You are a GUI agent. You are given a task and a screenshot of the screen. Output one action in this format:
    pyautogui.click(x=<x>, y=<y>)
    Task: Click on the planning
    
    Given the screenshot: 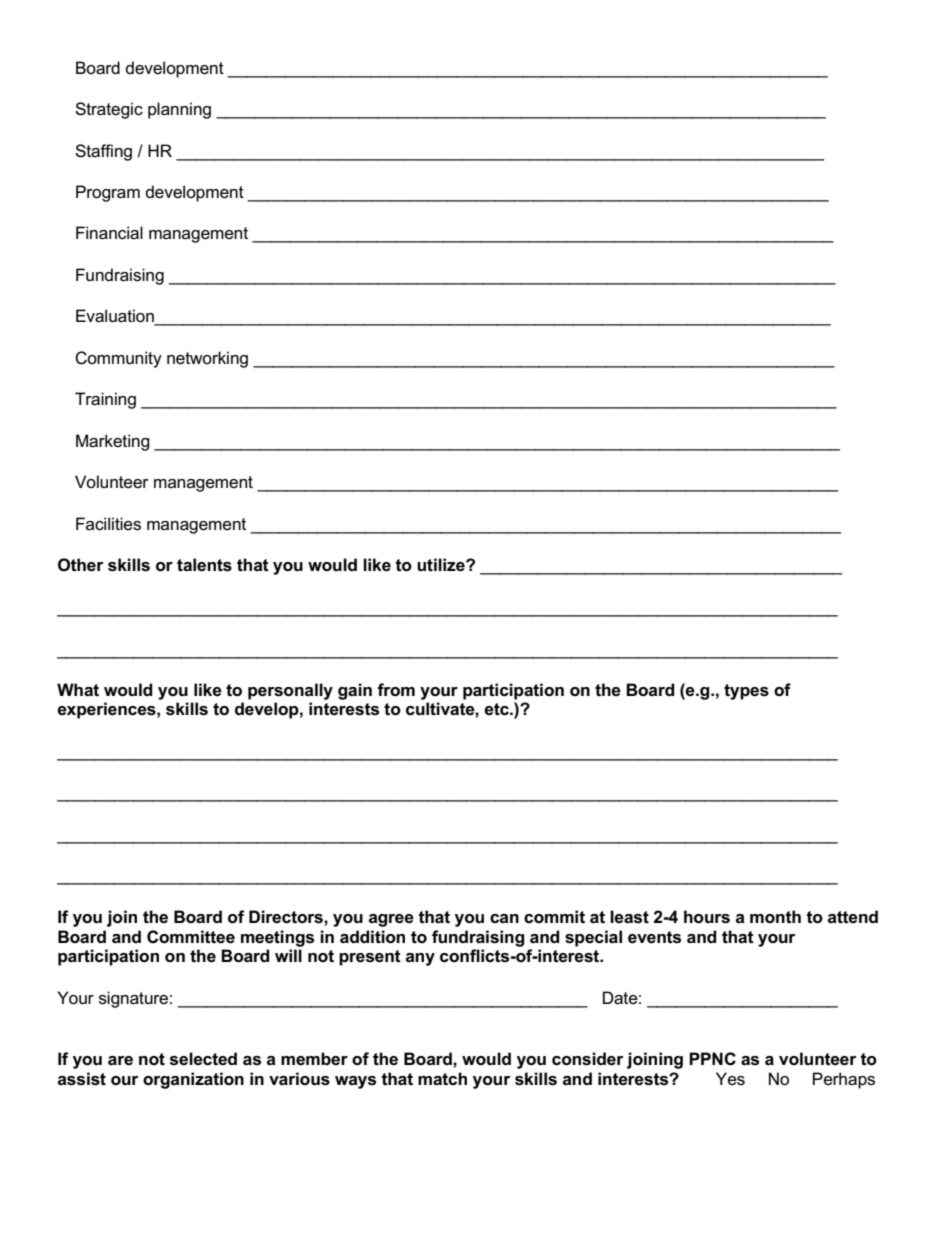 What is the action you would take?
    pyautogui.click(x=179, y=110)
